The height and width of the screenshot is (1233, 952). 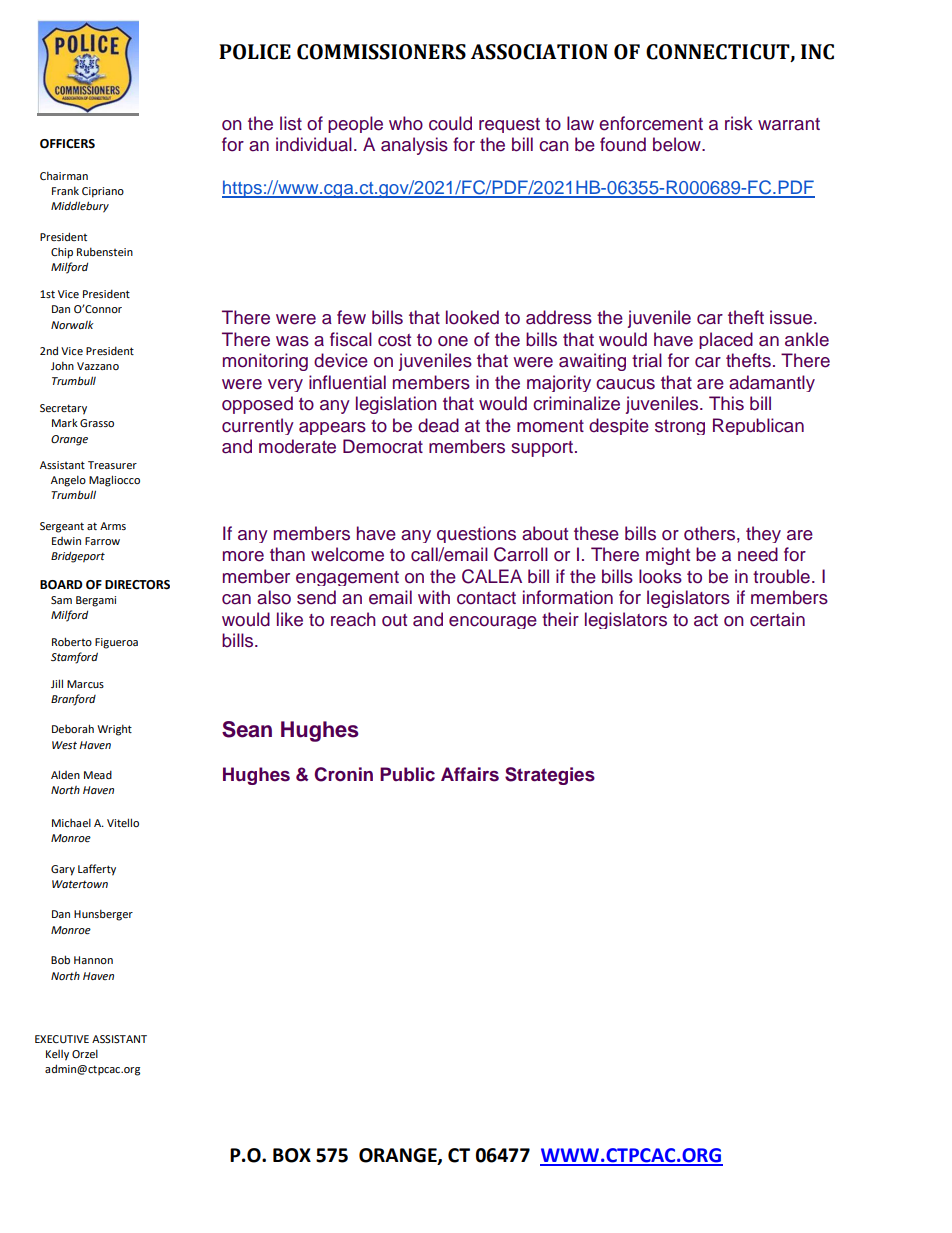 I want to click on Kelly, so click(x=57, y=1055).
